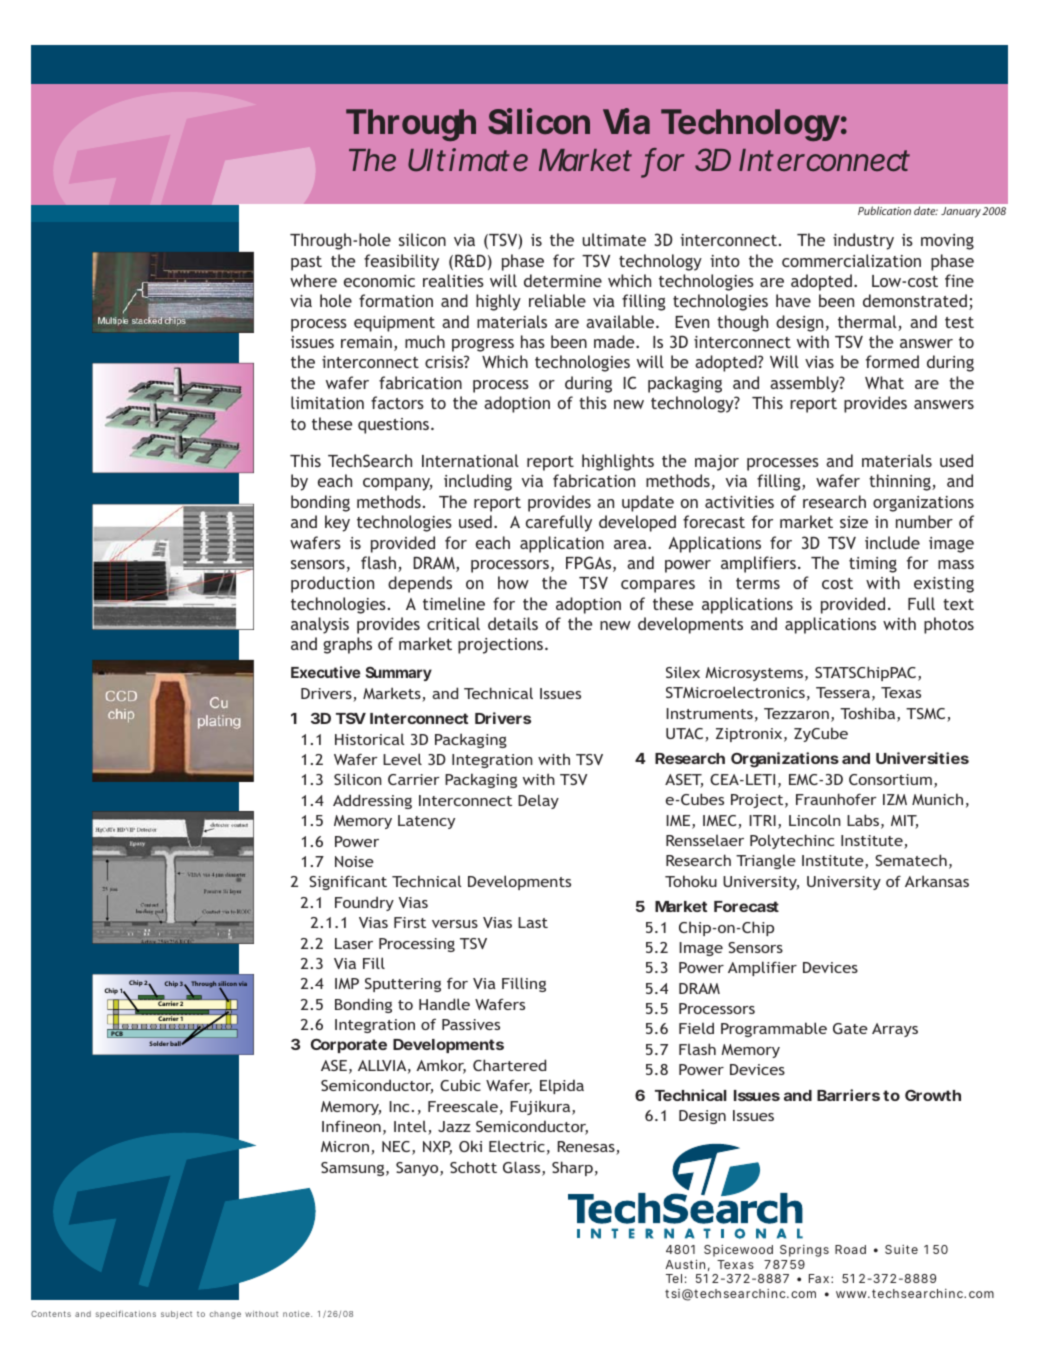 This screenshot has height=1345, width=1039. I want to click on past, so click(306, 263).
